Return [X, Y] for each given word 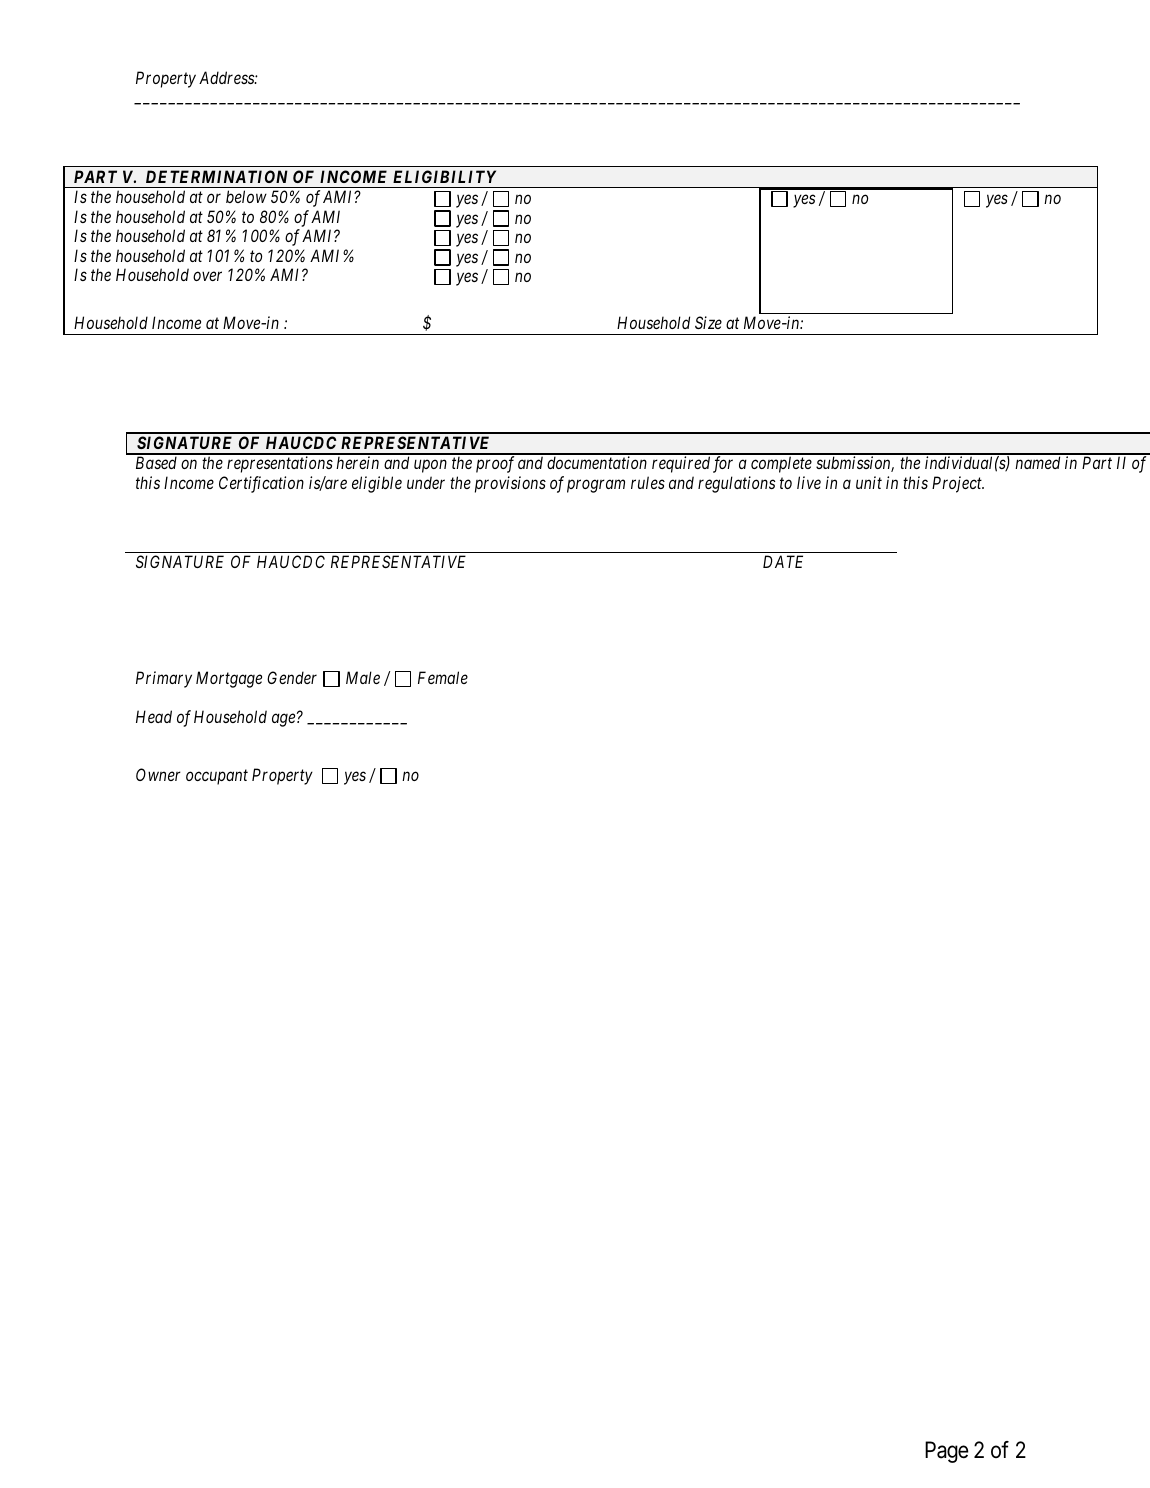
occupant [217, 777]
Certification [261, 484]
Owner [158, 774]
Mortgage [229, 679]
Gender [292, 677]
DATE [783, 561]
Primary [164, 679]
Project [958, 484]
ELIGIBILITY [444, 176]
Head [154, 716]
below [246, 196]
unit [869, 482]
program [596, 486]
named [1037, 462]
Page [946, 1452]
